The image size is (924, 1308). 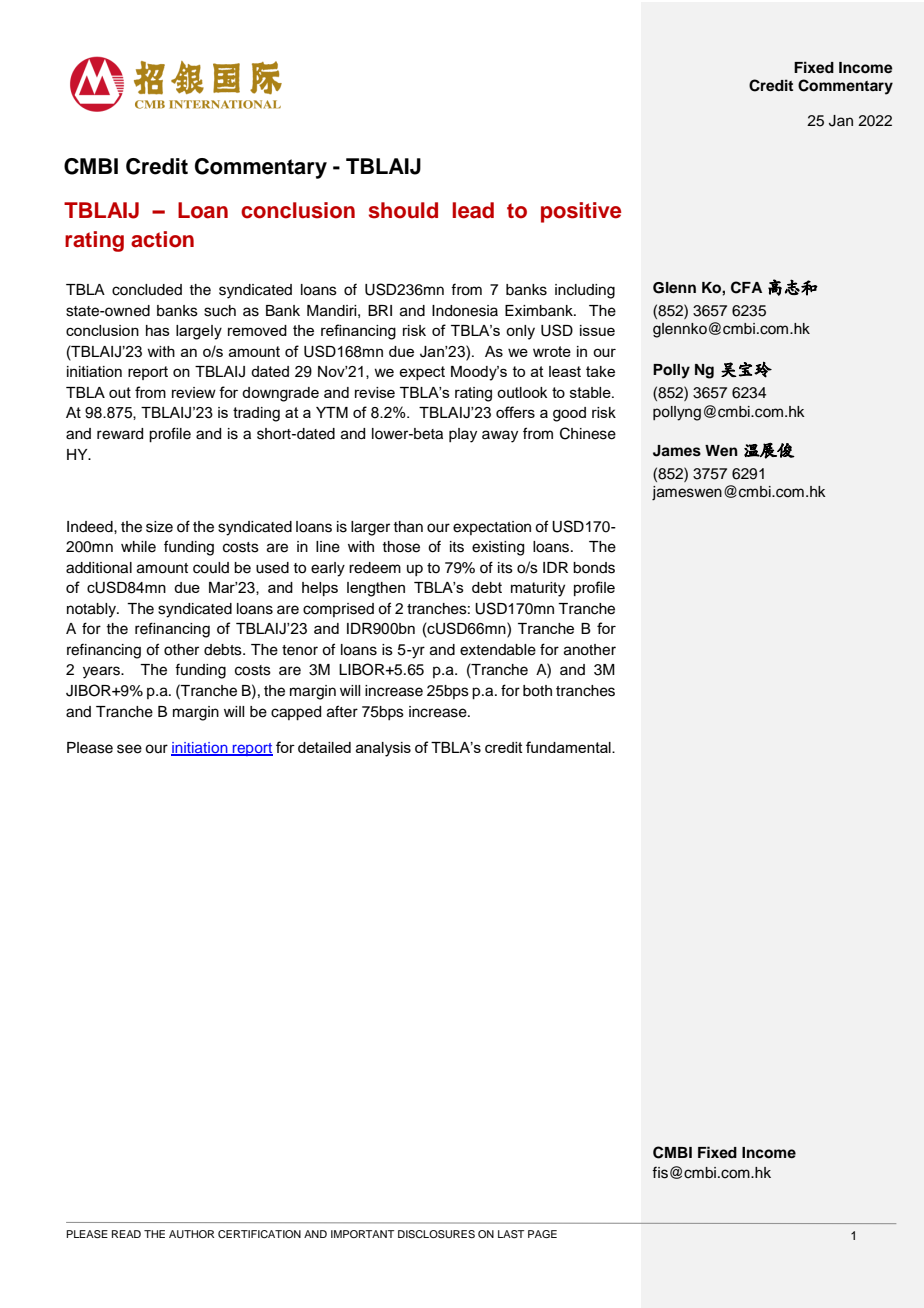 What do you see at coordinates (542, 1234) in the screenshot?
I see `PAGE` at bounding box center [542, 1234].
